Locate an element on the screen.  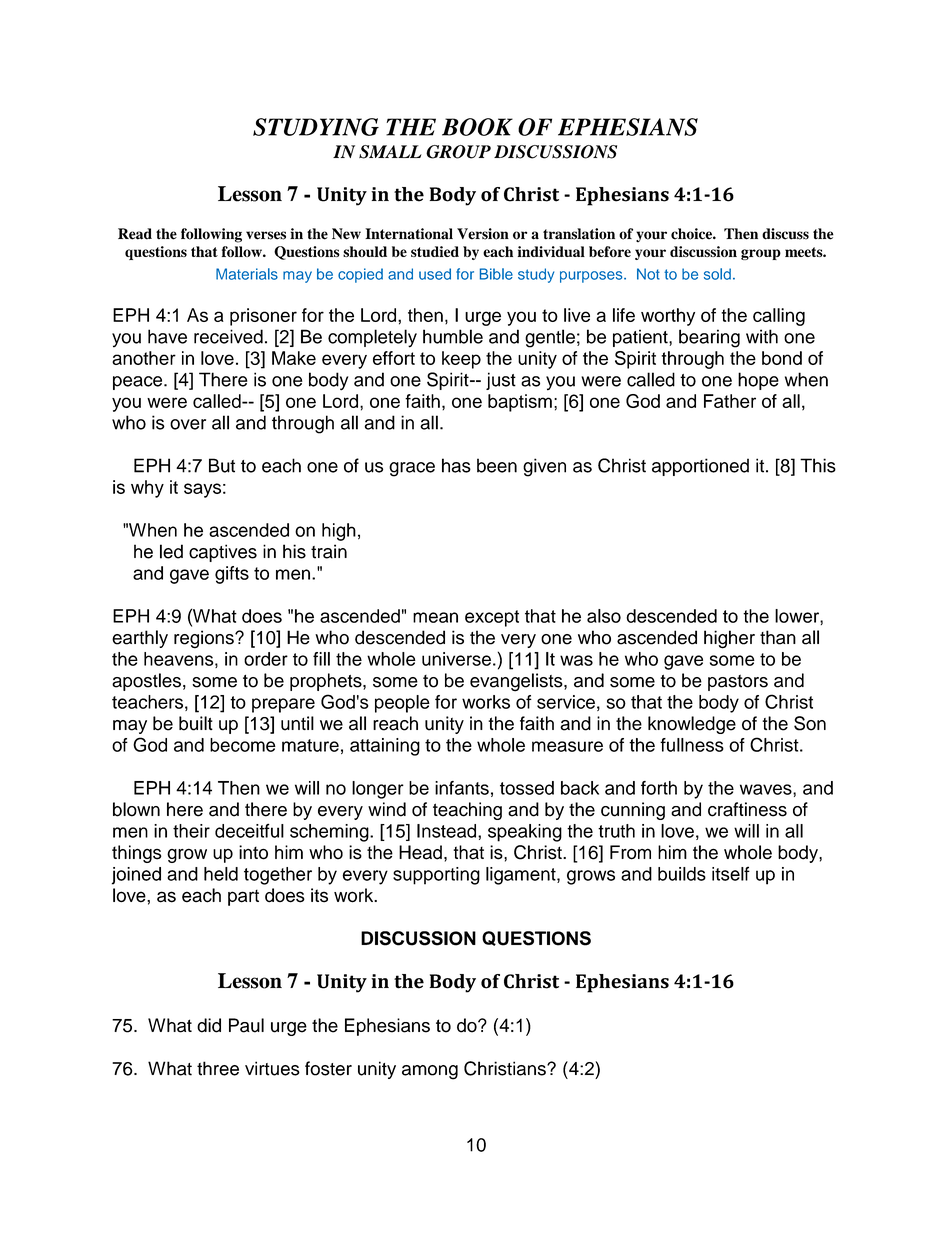
BOOK is located at coordinates (477, 127).
